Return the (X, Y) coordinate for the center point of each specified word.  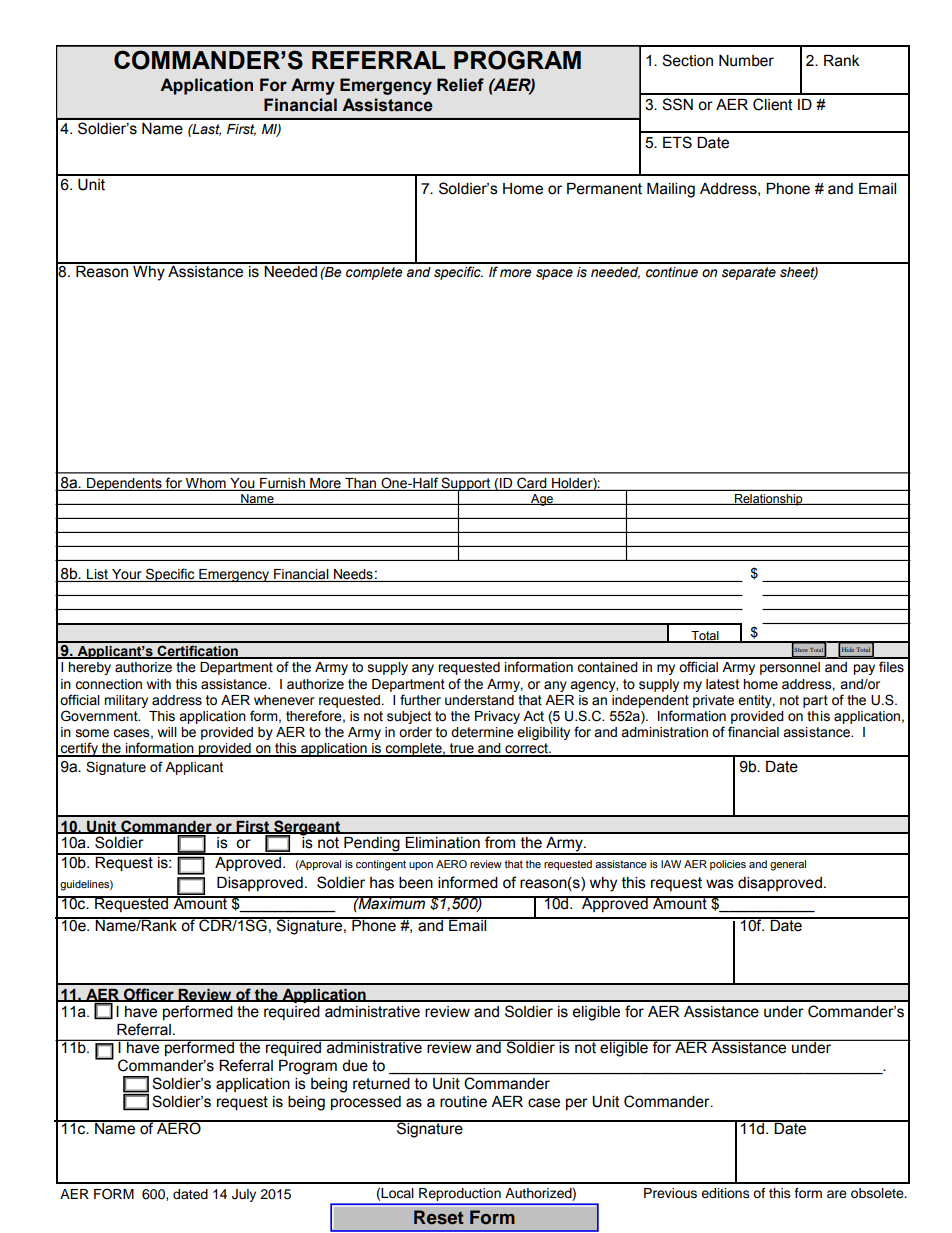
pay (864, 669)
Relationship (769, 500)
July (244, 1195)
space (554, 274)
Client (773, 104)
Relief (460, 85)
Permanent (604, 189)
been (416, 883)
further (420, 700)
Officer (149, 995)
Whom (206, 484)
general (788, 865)
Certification (197, 652)
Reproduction (460, 1196)
